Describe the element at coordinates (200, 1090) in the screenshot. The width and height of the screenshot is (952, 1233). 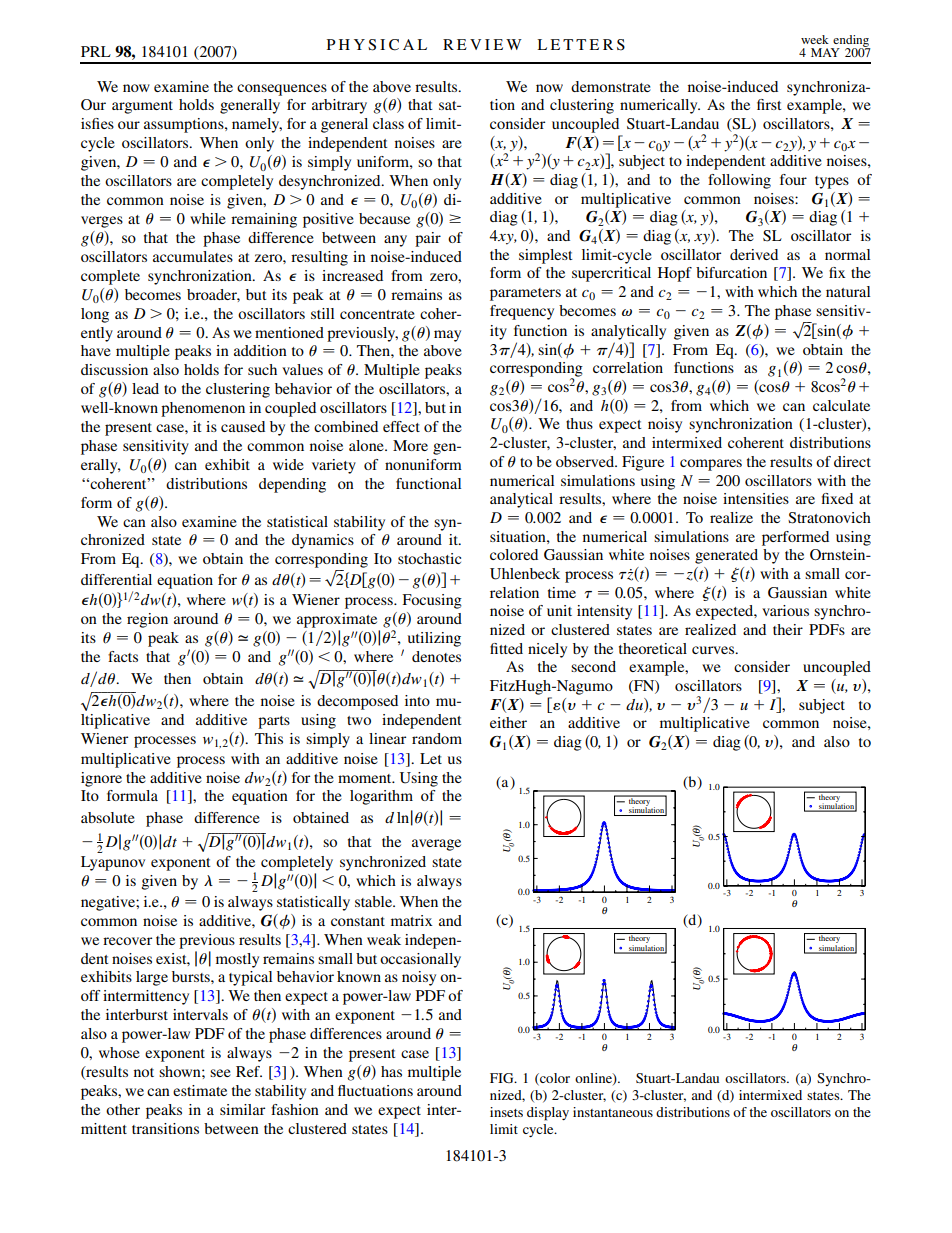
I see `estimate` at that location.
